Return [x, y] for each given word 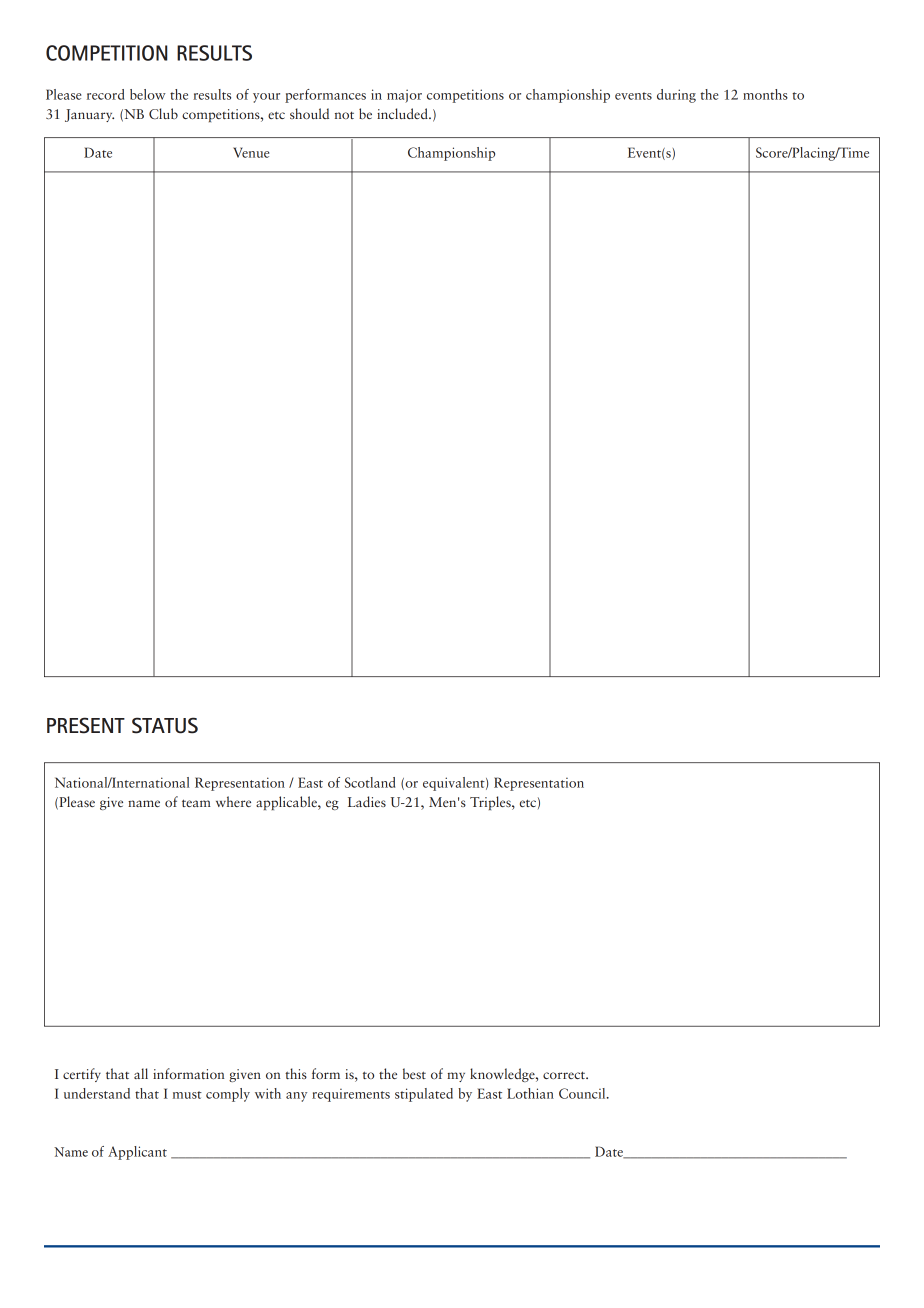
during [676, 96]
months [765, 94]
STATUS [165, 725]
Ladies [367, 801]
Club [163, 113]
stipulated [424, 1095]
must [187, 1095]
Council [583, 1093]
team [196, 803]
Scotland [370, 782]
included [403, 113]
